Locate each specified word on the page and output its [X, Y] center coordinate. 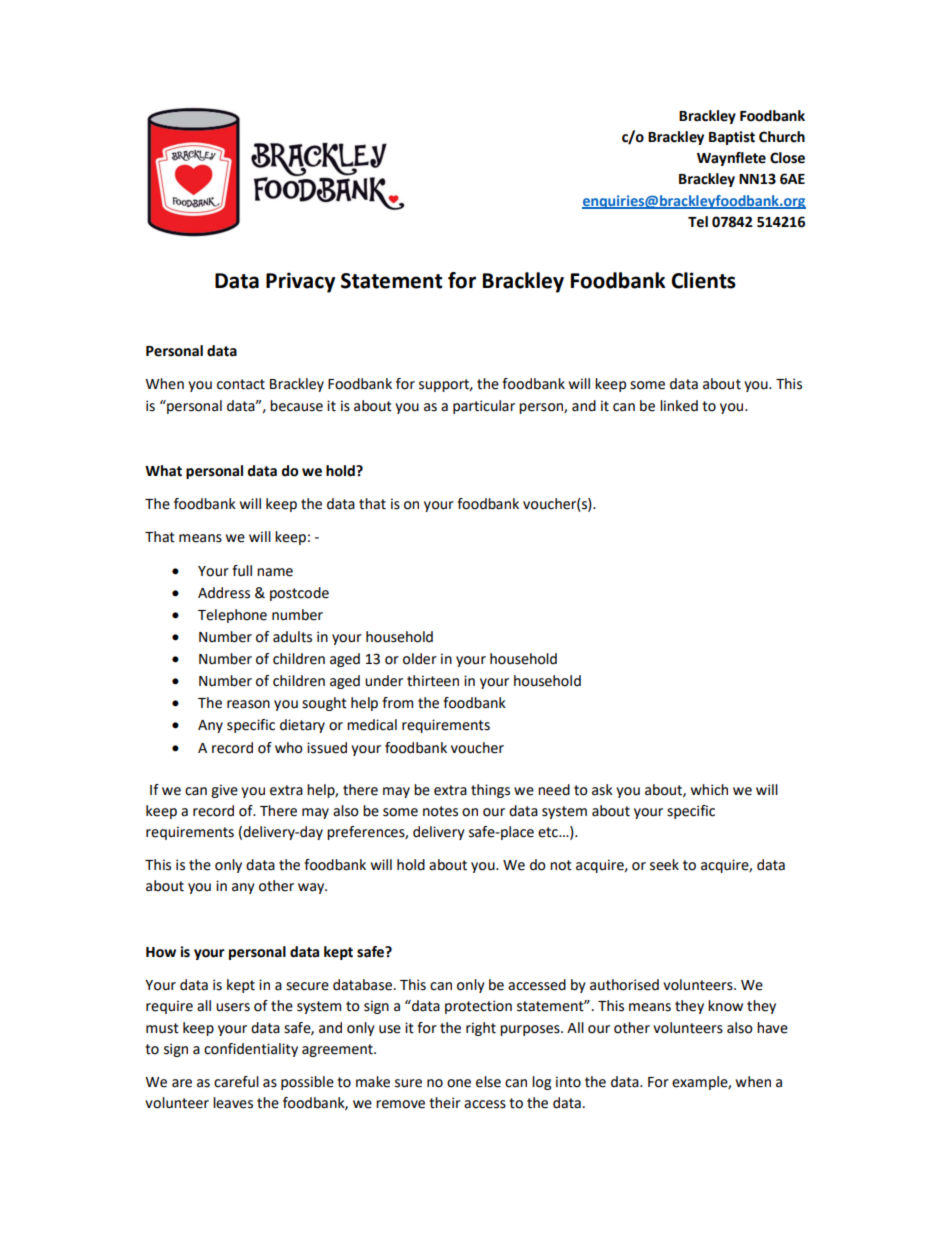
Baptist [732, 138]
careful [236, 1082]
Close [787, 158]
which [709, 790]
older [420, 659]
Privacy [300, 282]
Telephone [232, 616]
